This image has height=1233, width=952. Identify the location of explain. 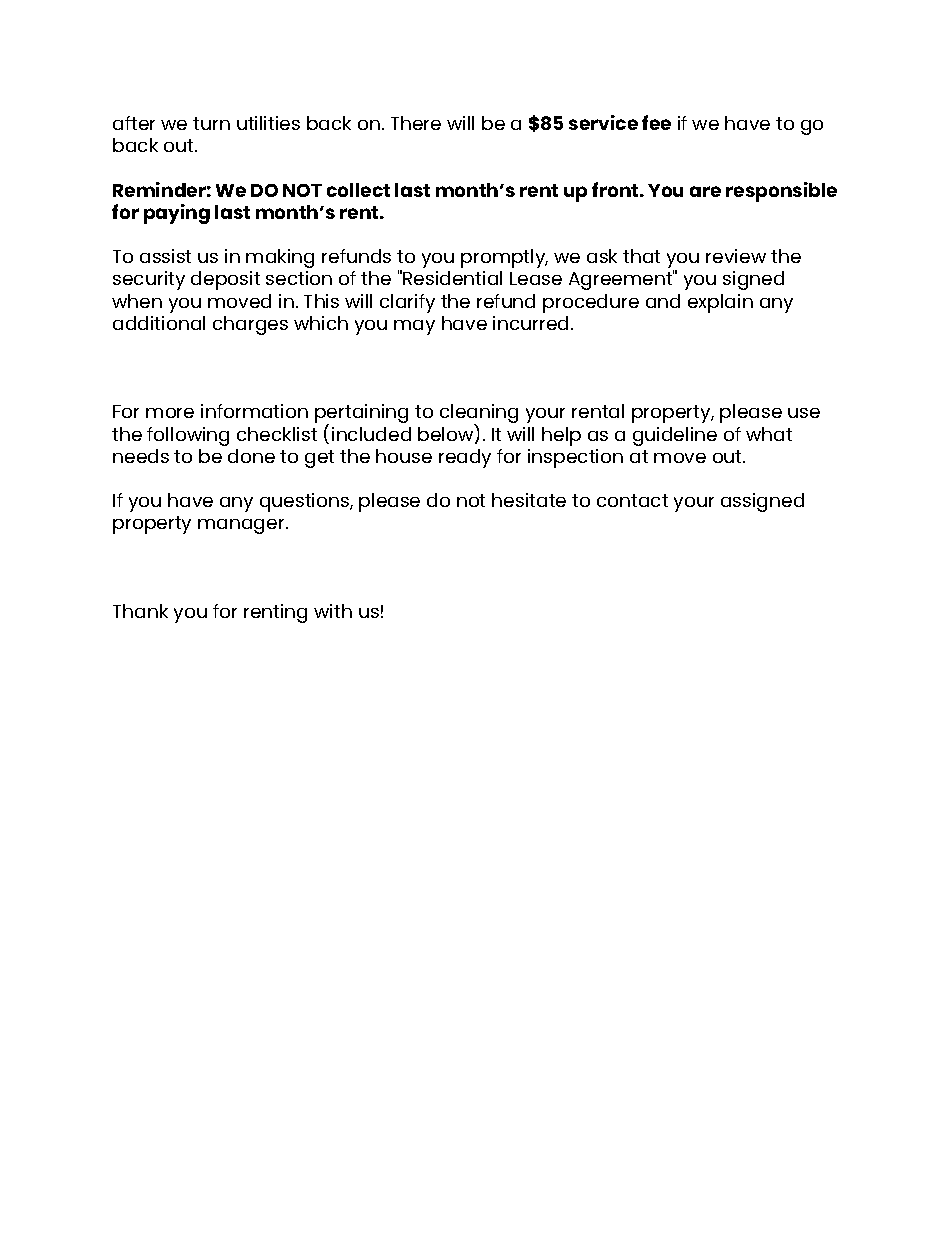
(720, 303).
